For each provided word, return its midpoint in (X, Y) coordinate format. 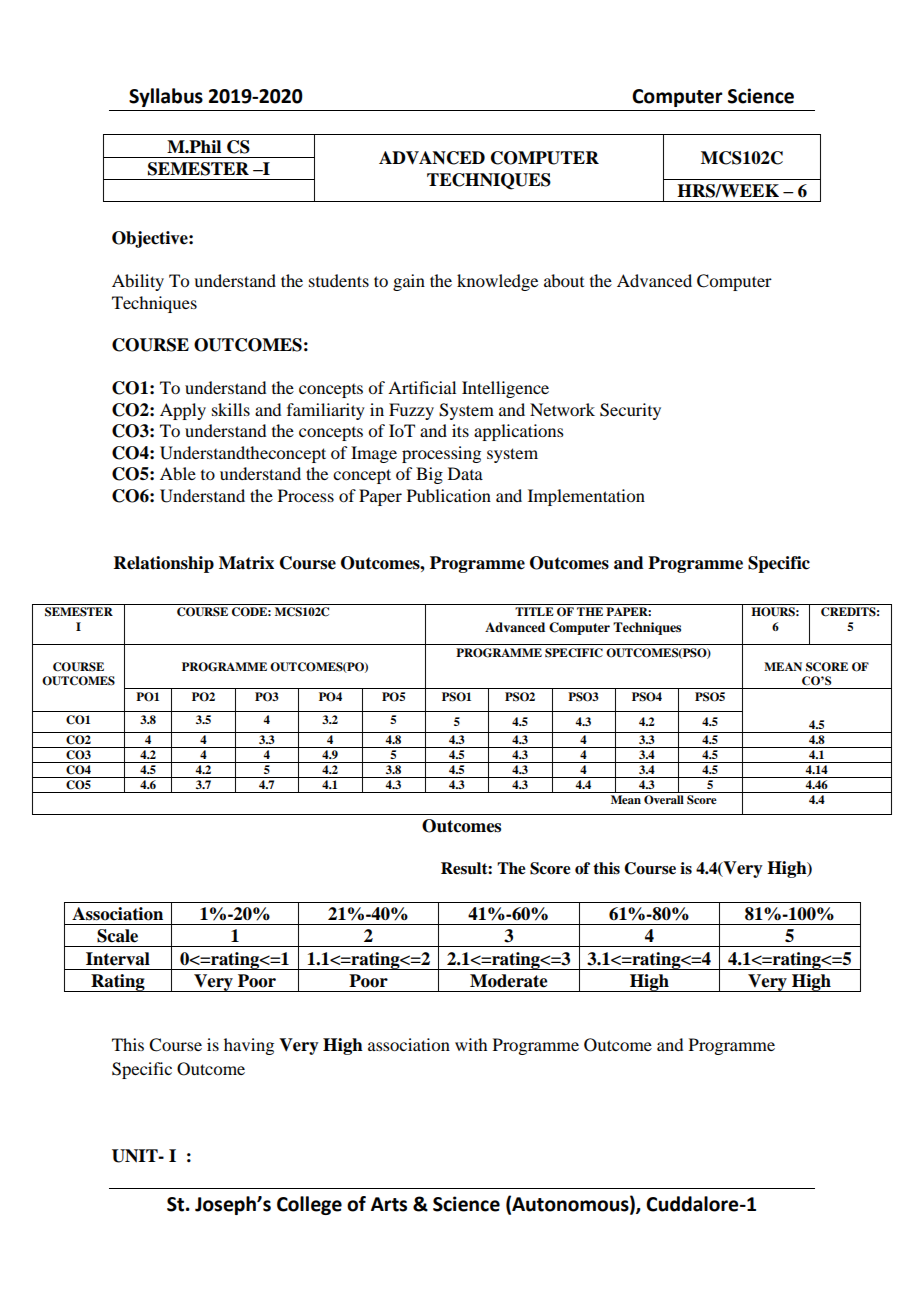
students (339, 280)
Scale (117, 936)
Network (562, 409)
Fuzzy (411, 411)
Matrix (246, 563)
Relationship (164, 564)
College (309, 1205)
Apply (183, 411)
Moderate (509, 981)
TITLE (534, 611)
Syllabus (166, 97)
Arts (389, 1204)
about (564, 280)
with (471, 1044)
